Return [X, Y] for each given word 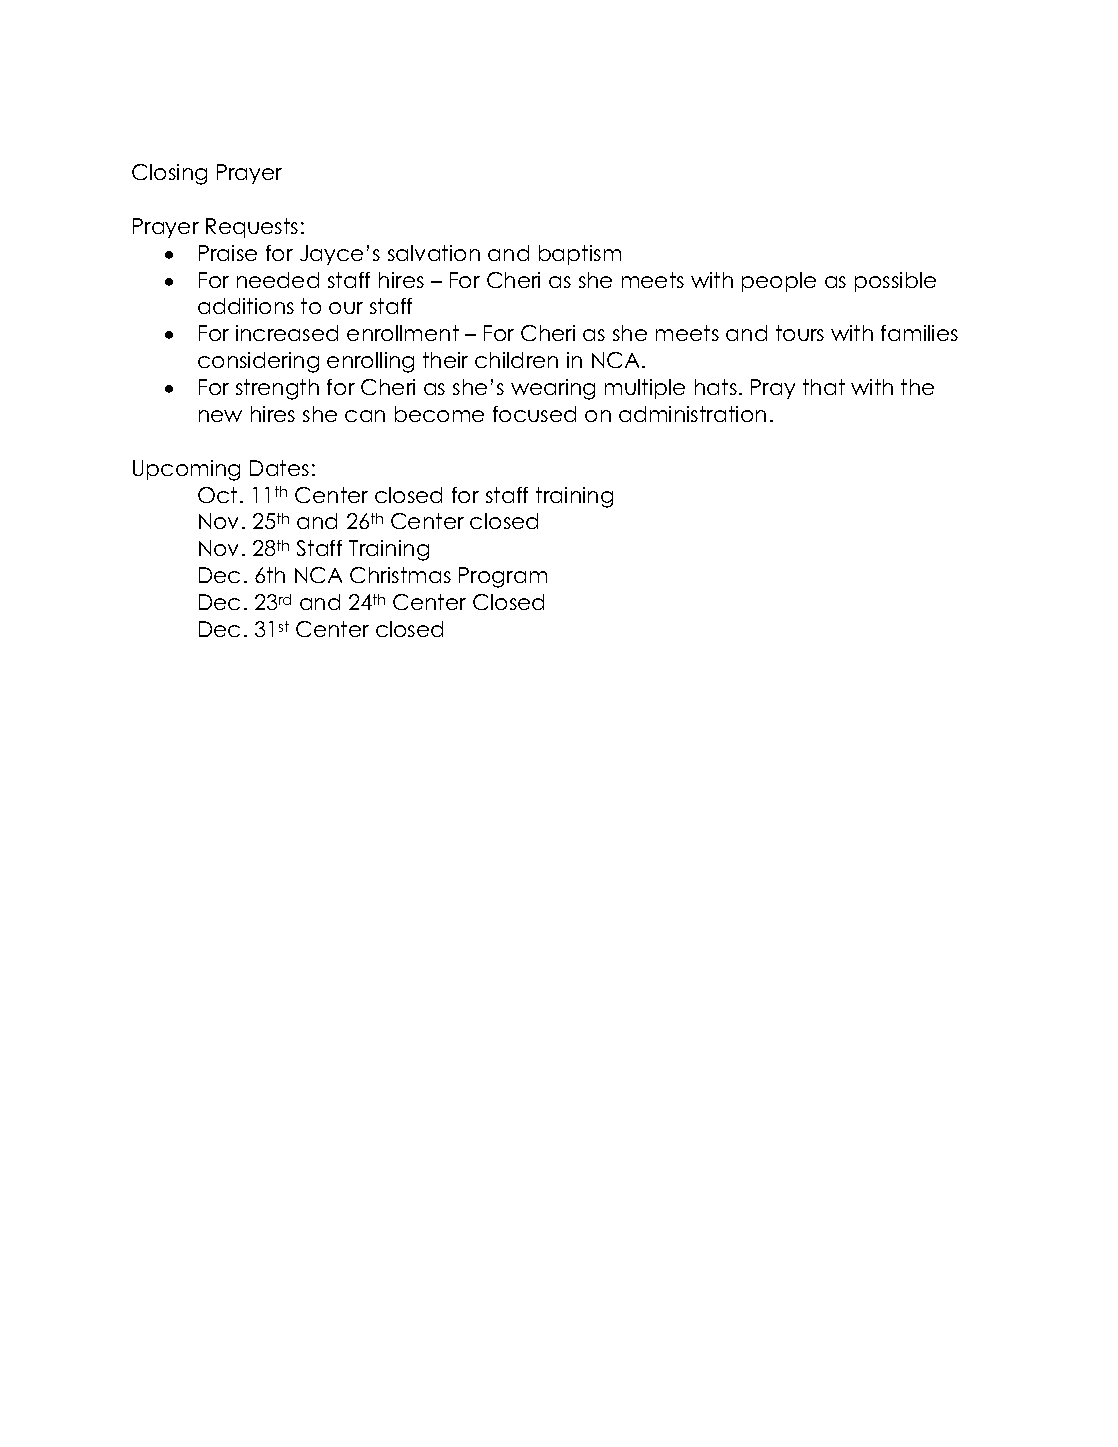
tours [800, 333]
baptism [580, 255]
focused [534, 414]
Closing [169, 174]
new [220, 416]
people [779, 282]
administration [692, 414]
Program [503, 577]
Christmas [400, 575]
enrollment [403, 333]
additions [246, 306]
